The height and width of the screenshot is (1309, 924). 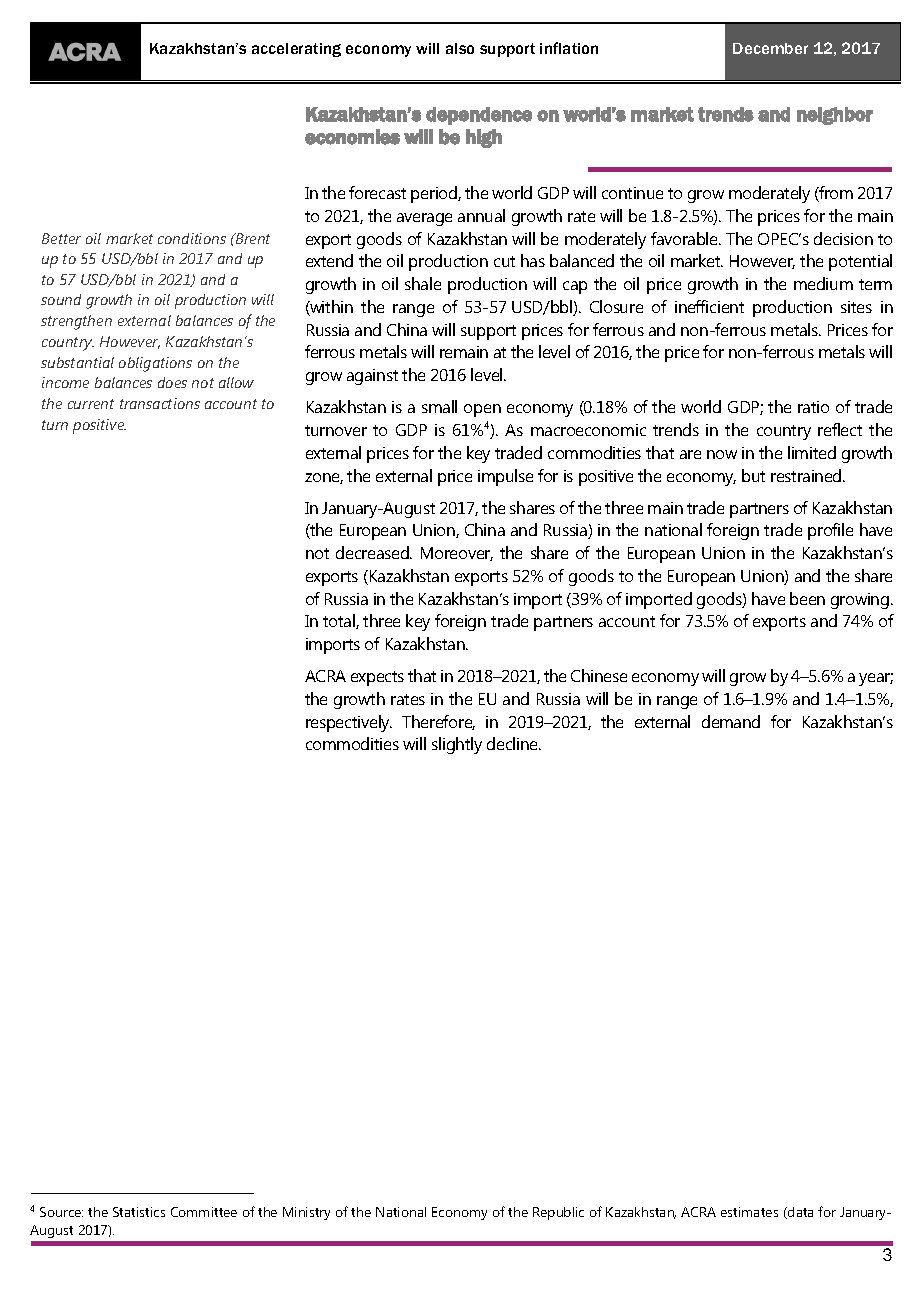 What do you see at coordinates (813, 407) in the screenshot?
I see `ratio` at bounding box center [813, 407].
